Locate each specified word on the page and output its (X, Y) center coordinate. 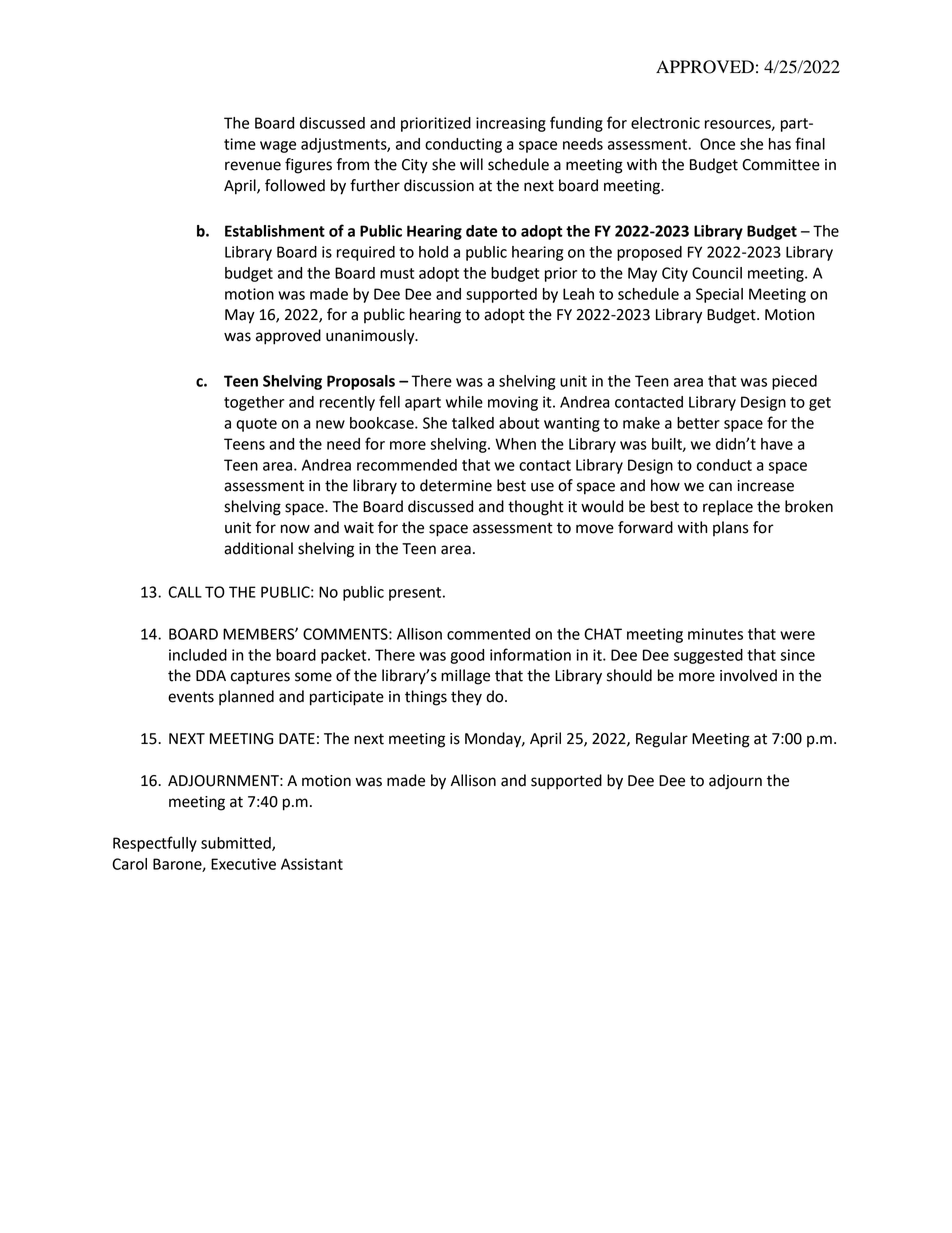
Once (717, 144)
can (720, 487)
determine (456, 485)
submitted (237, 844)
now (295, 529)
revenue (253, 166)
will (471, 164)
